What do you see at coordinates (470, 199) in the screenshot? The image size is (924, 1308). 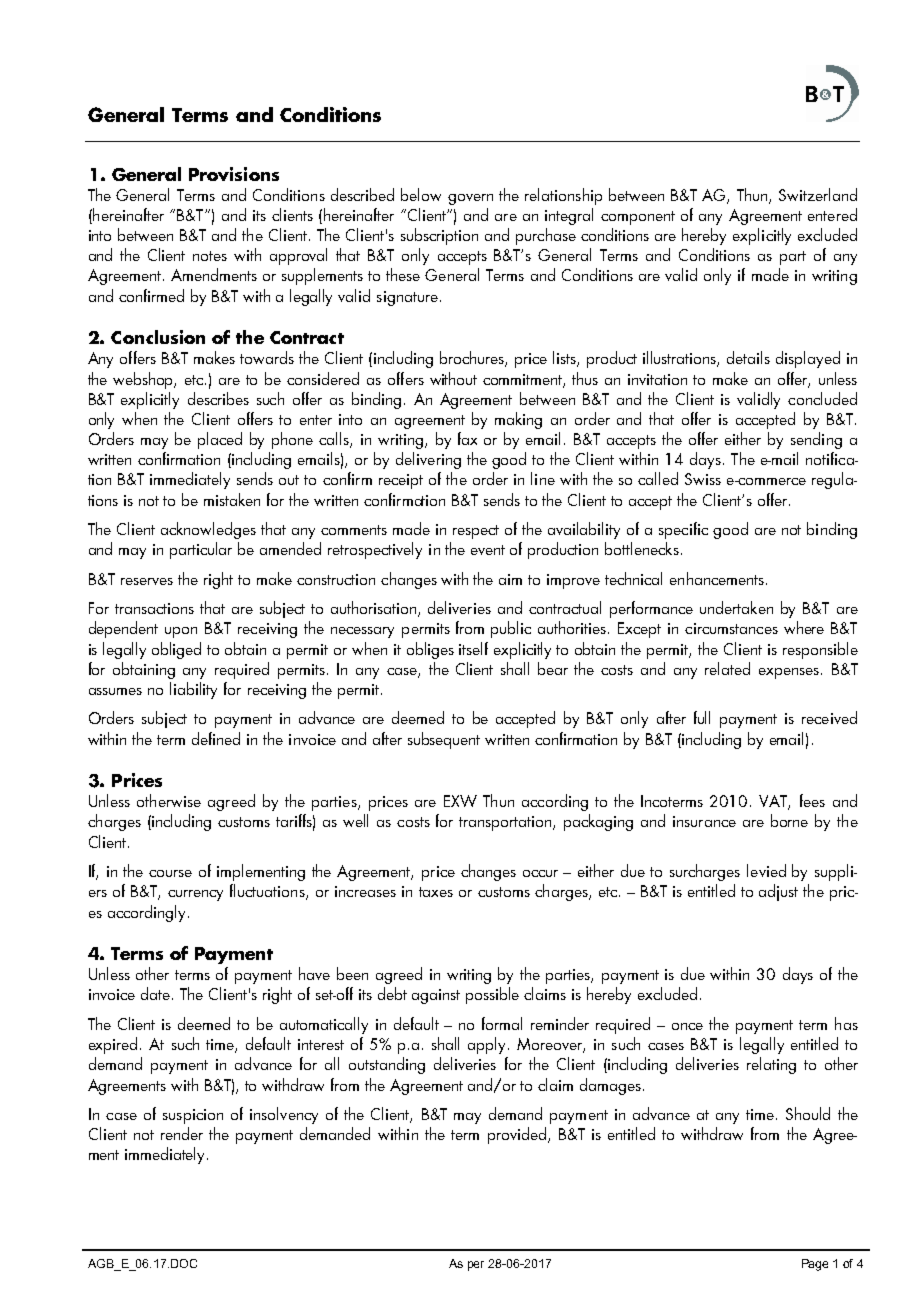 I see `govern` at bounding box center [470, 199].
